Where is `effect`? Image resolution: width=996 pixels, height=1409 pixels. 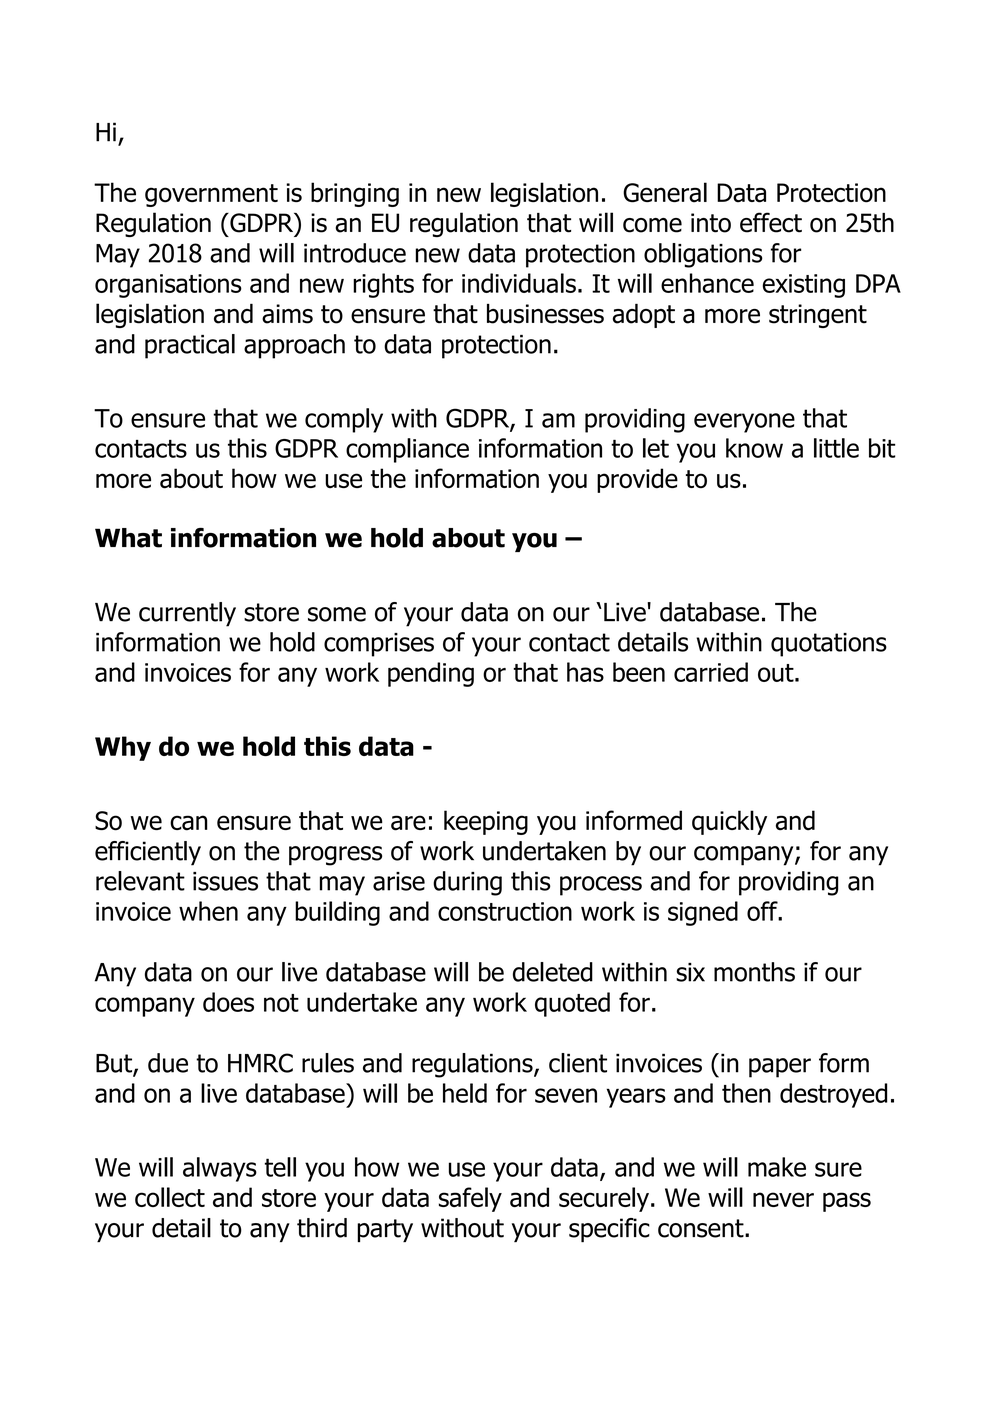
effect is located at coordinates (771, 222).
